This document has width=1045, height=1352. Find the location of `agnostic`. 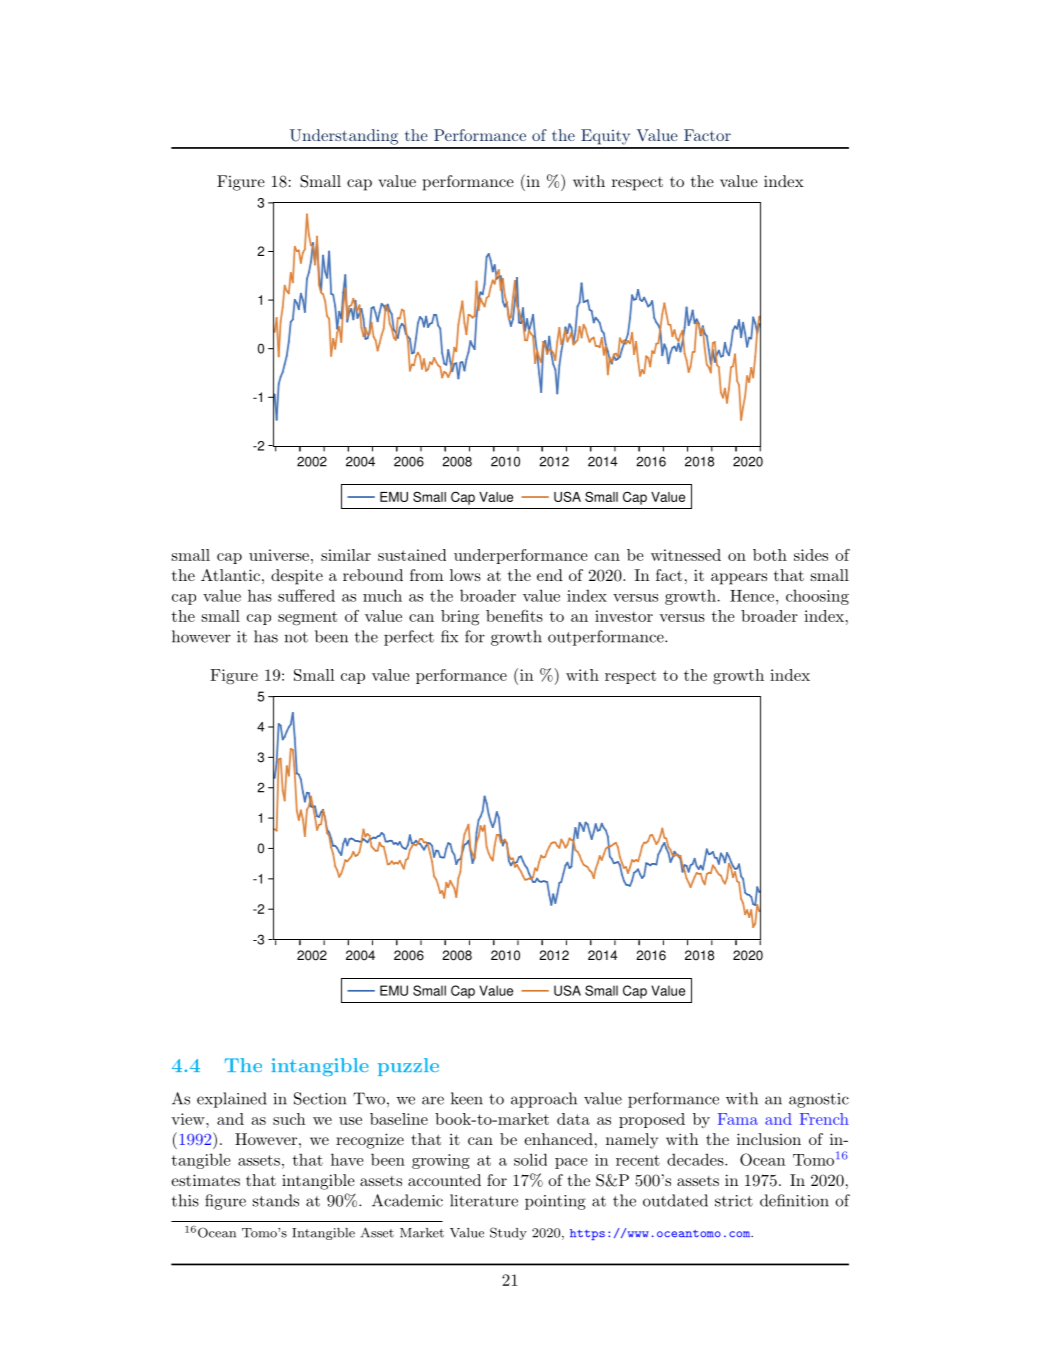

agnostic is located at coordinates (819, 1100).
